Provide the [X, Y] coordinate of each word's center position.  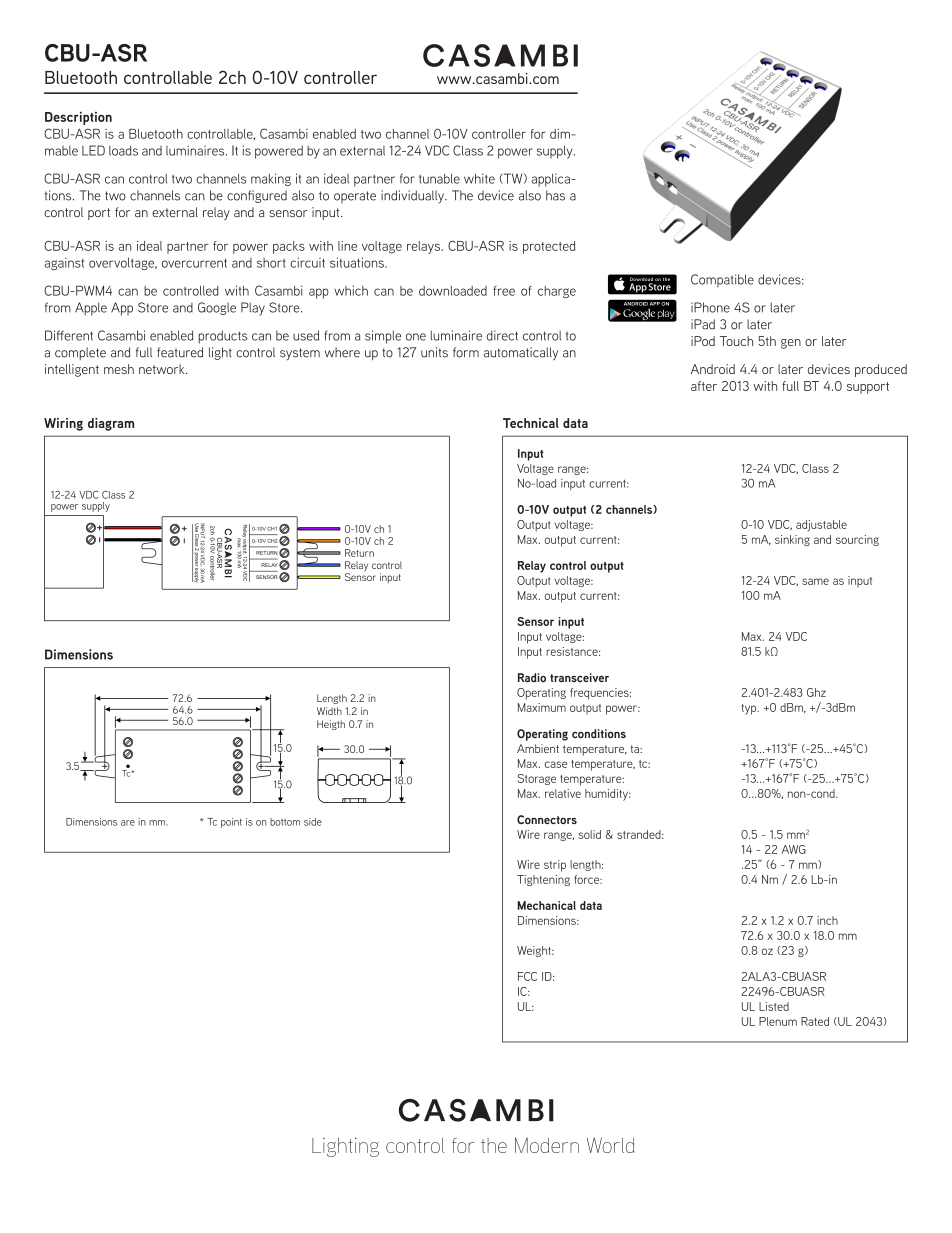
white [479, 178]
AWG [793, 849]
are [128, 823]
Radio [532, 677]
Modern [547, 1145]
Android [713, 369]
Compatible [722, 280]
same [815, 581]
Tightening [543, 880]
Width [329, 711]
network [163, 369]
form [466, 352]
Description [78, 118]
